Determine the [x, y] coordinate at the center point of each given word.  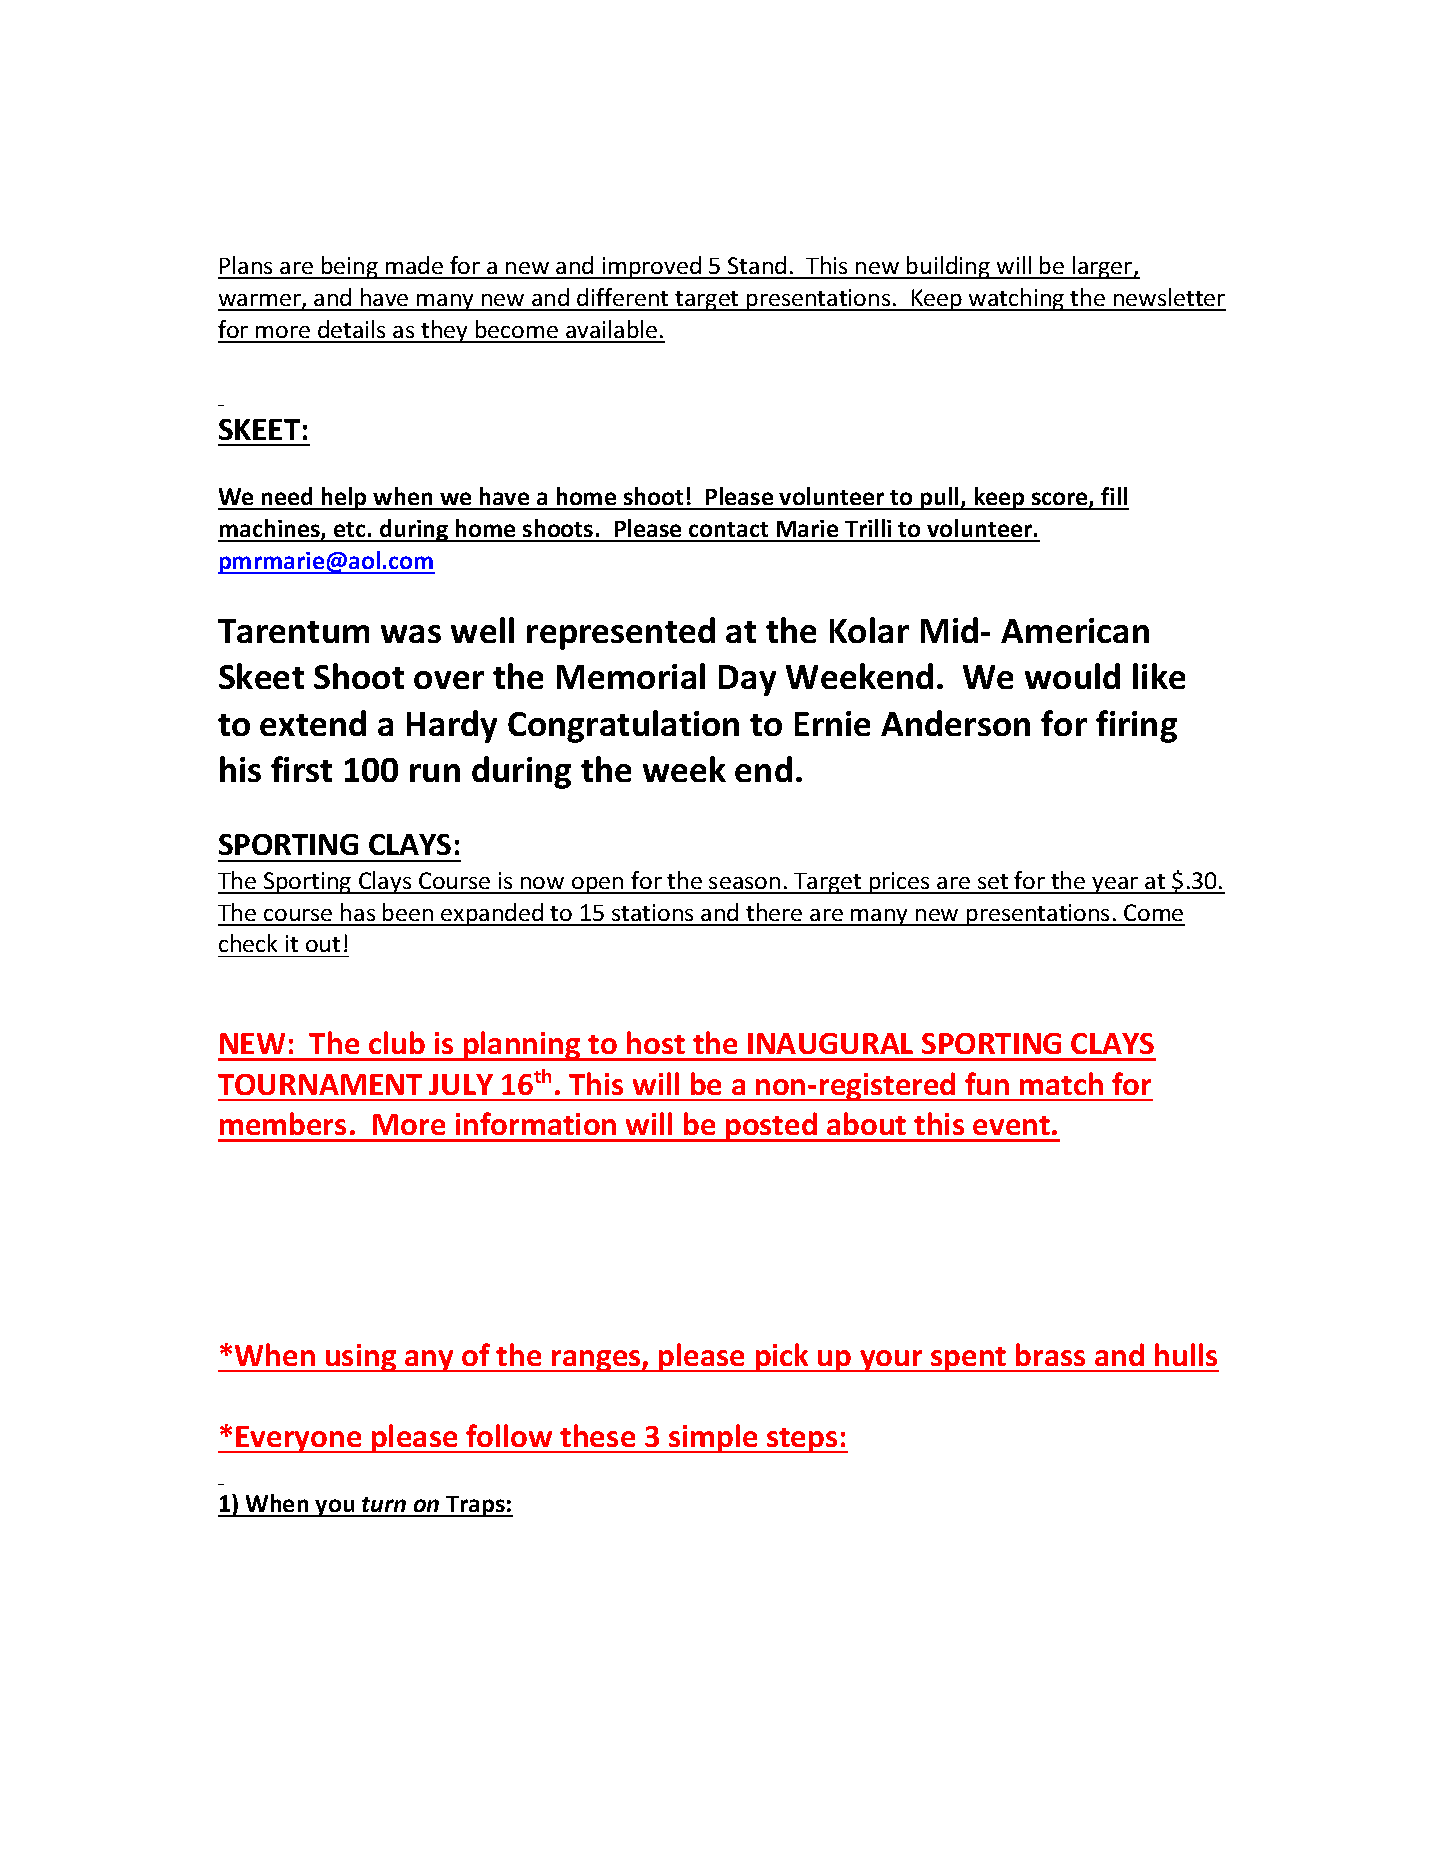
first [301, 769]
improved [652, 267]
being [350, 267]
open [598, 885]
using [361, 1358]
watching [1017, 299]
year [1115, 885]
